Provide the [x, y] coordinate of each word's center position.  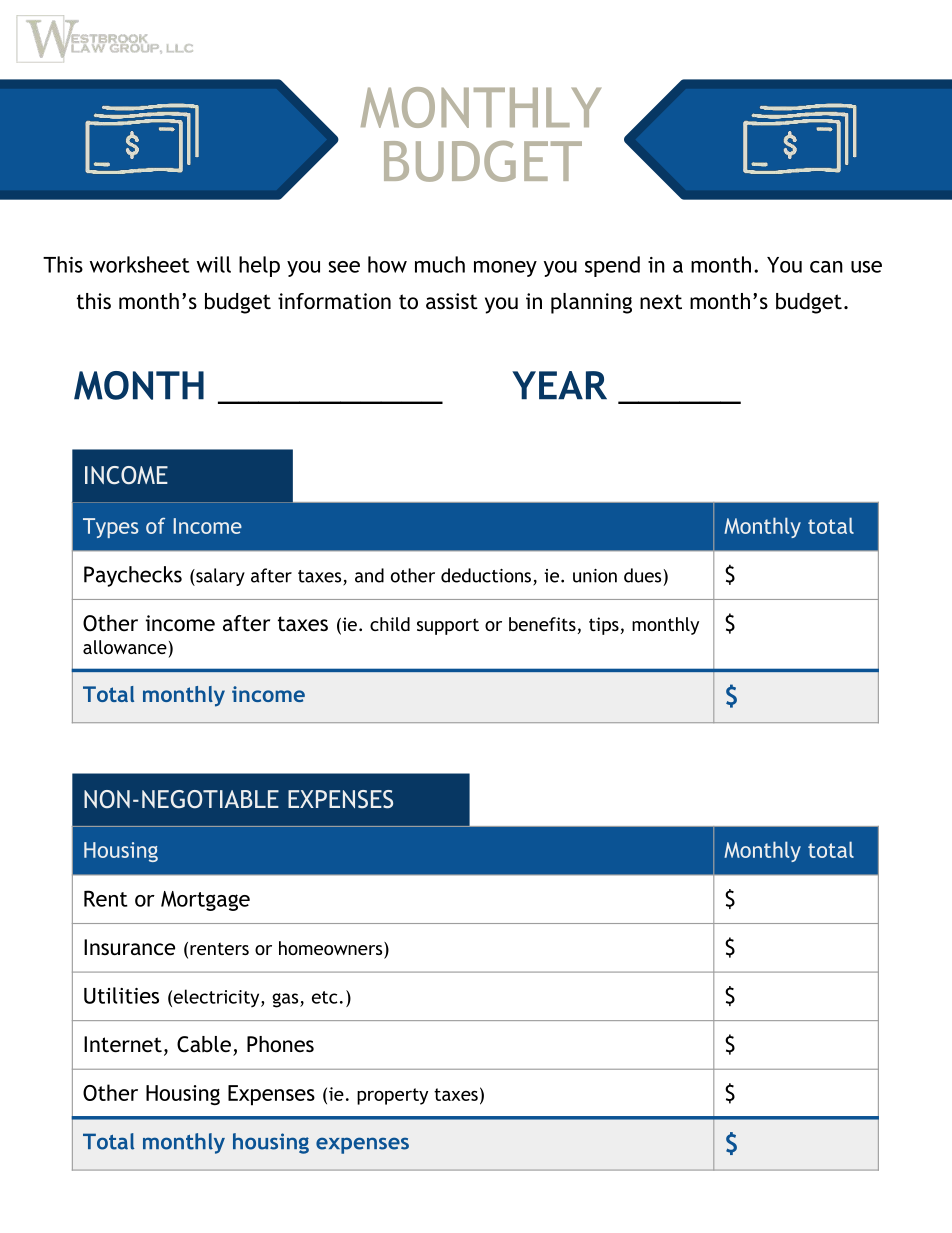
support [448, 626]
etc [325, 997]
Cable [204, 1044]
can [826, 267]
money [505, 269]
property [392, 1096]
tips [604, 626]
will [214, 264]
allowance [125, 647]
